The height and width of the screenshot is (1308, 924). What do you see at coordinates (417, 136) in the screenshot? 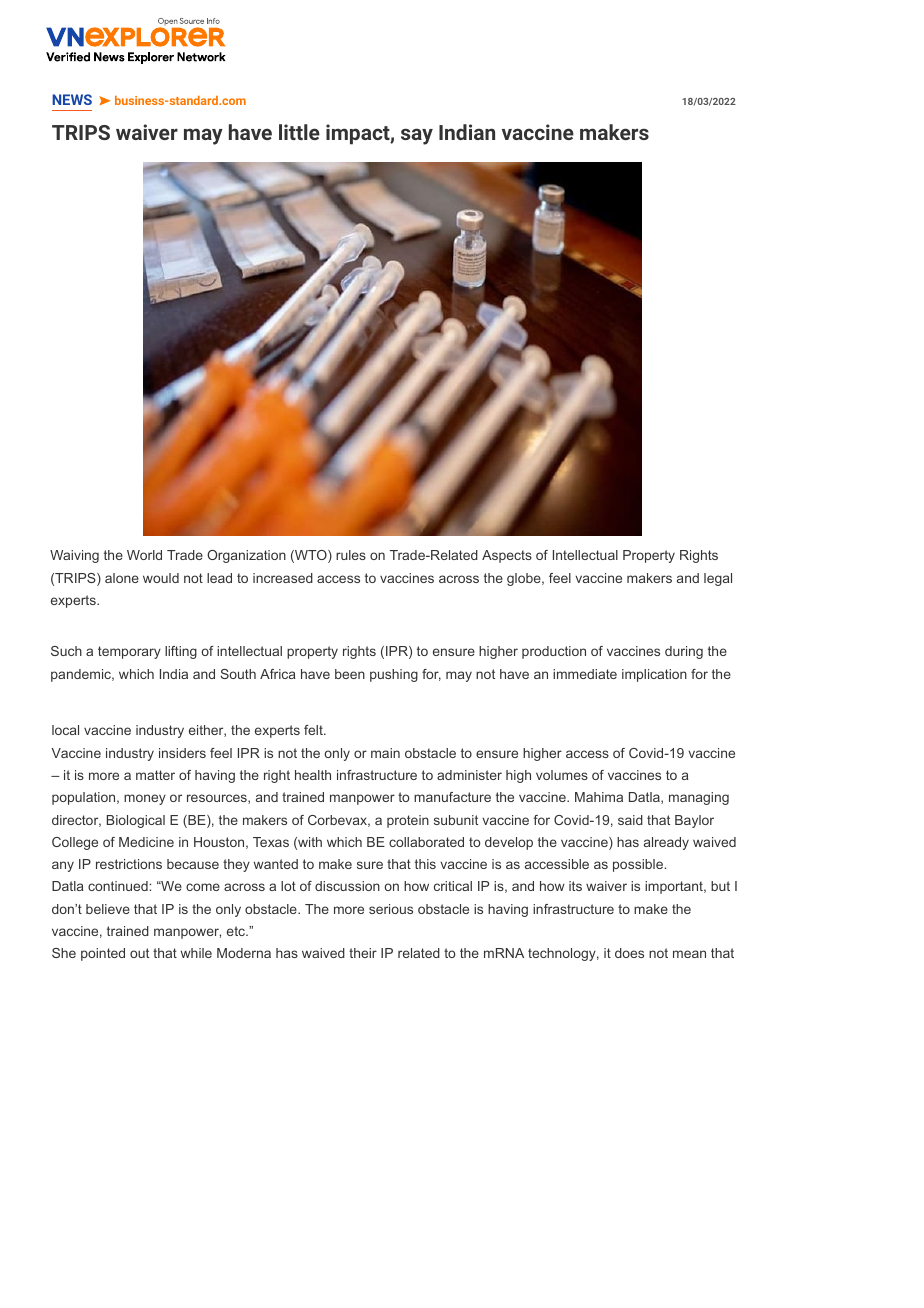
I see `say` at bounding box center [417, 136].
